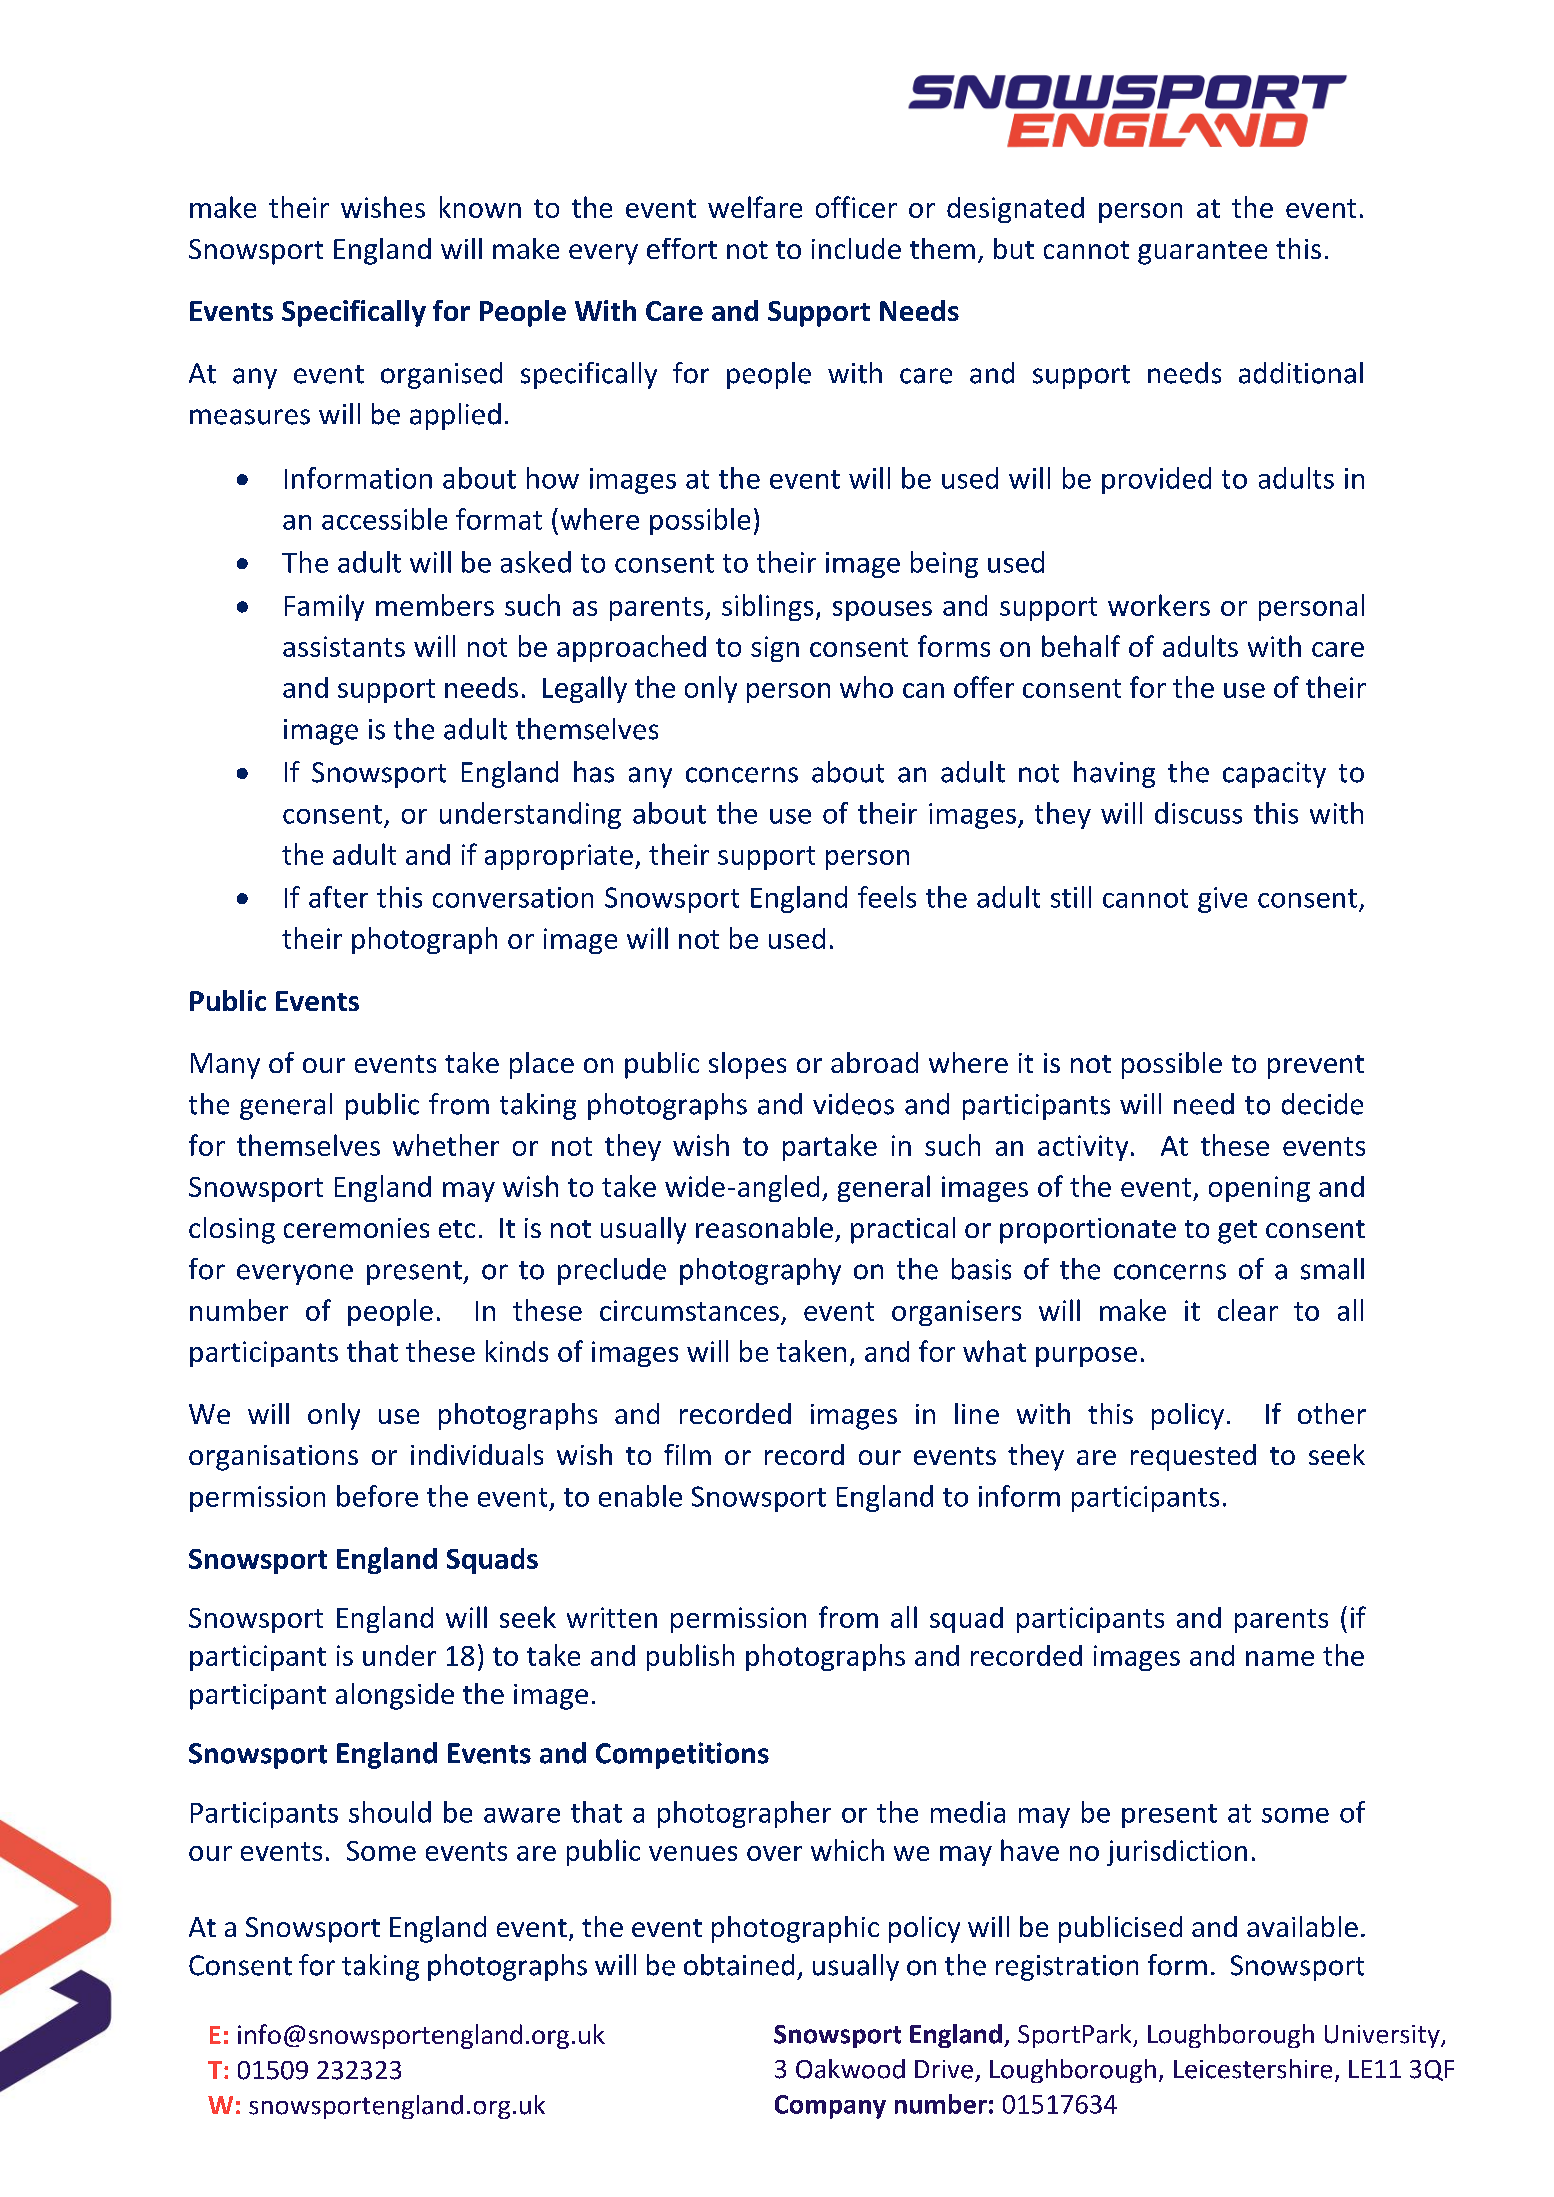 The width and height of the screenshot is (1554, 2197). What do you see at coordinates (1280, 1658) in the screenshot?
I see `name` at bounding box center [1280, 1658].
